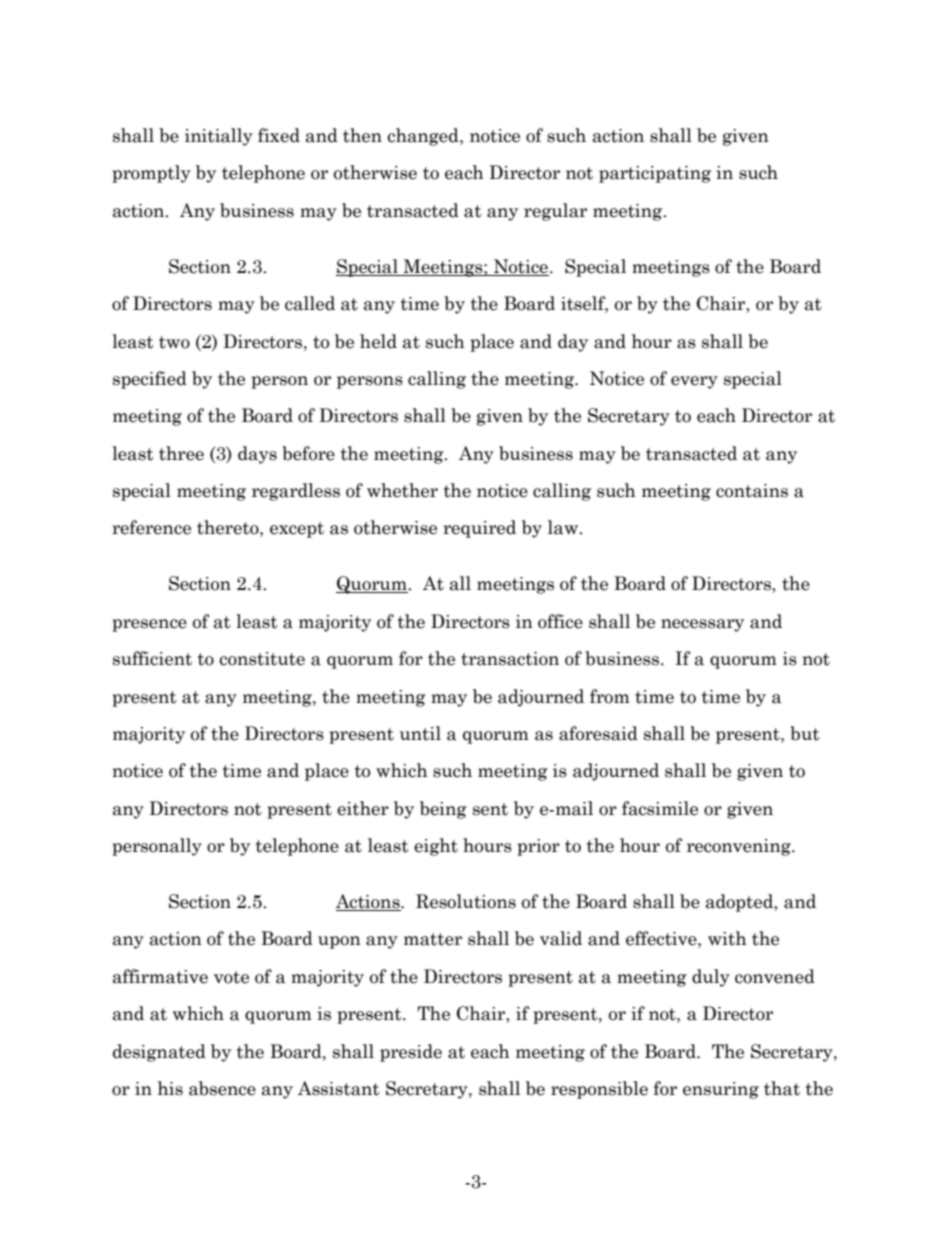 The image size is (952, 1233). I want to click on ensuring, so click(721, 1090).
